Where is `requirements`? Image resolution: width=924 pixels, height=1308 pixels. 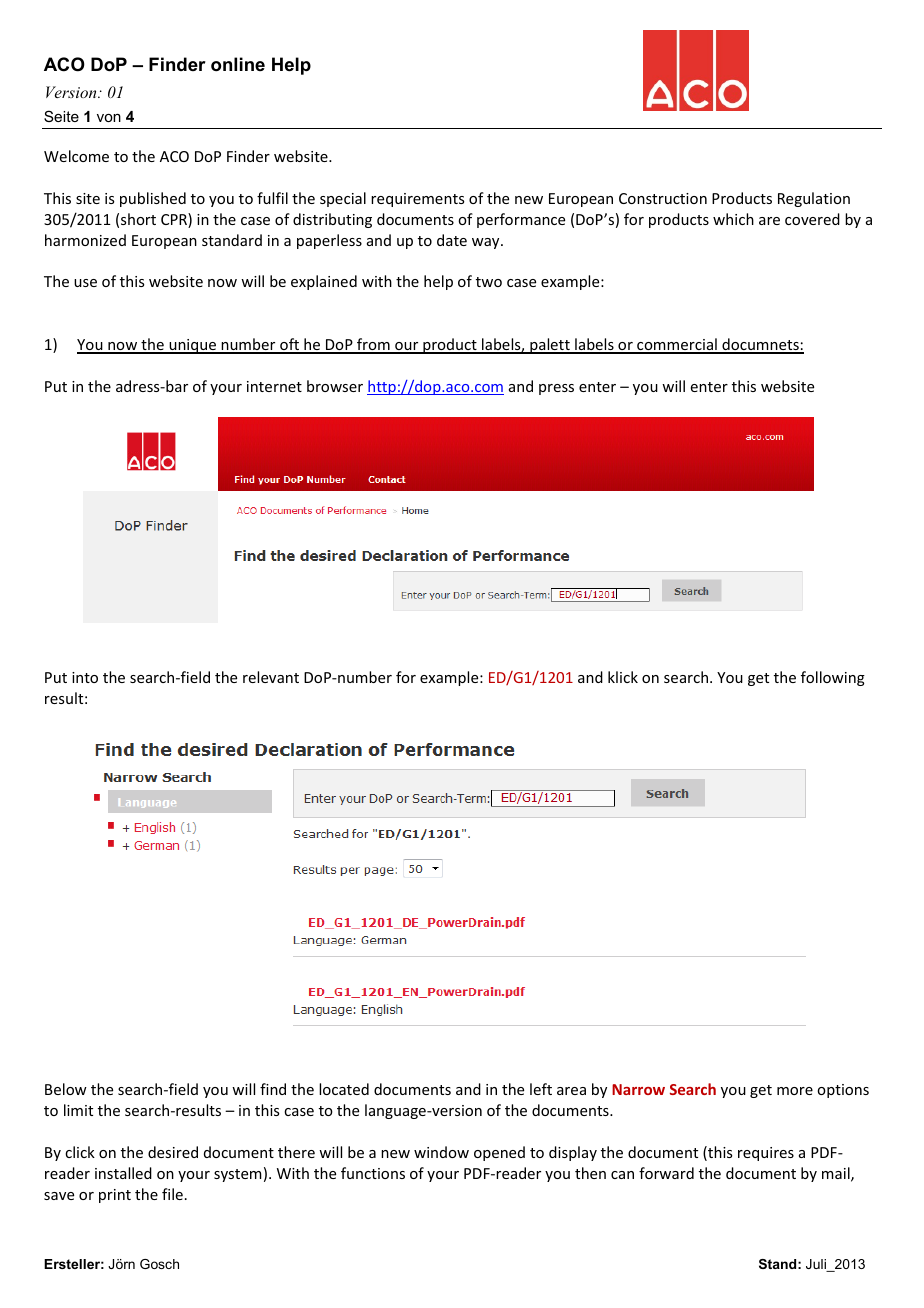 requirements is located at coordinates (417, 200).
